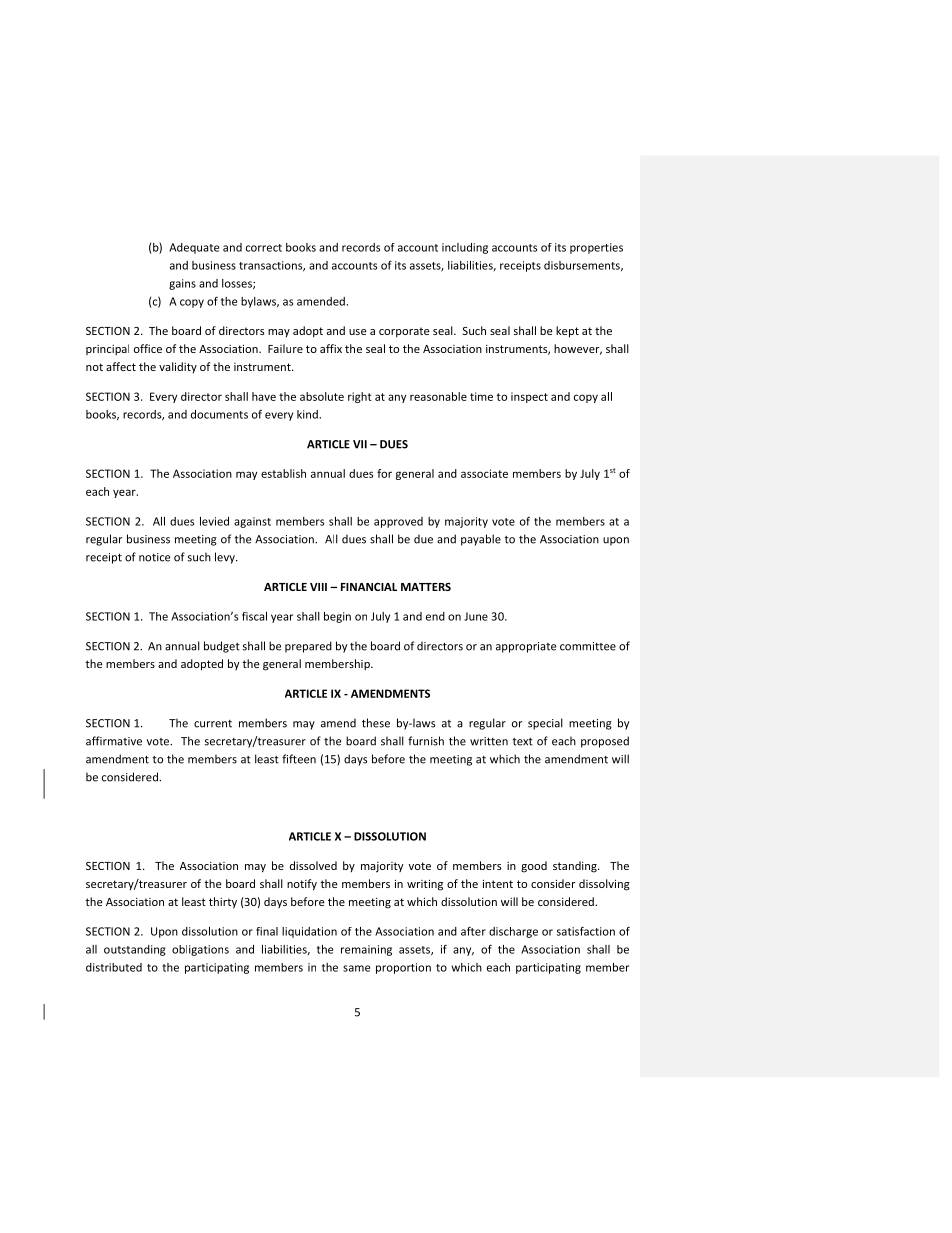  Describe the element at coordinates (200, 950) in the image. I see `obligations` at that location.
